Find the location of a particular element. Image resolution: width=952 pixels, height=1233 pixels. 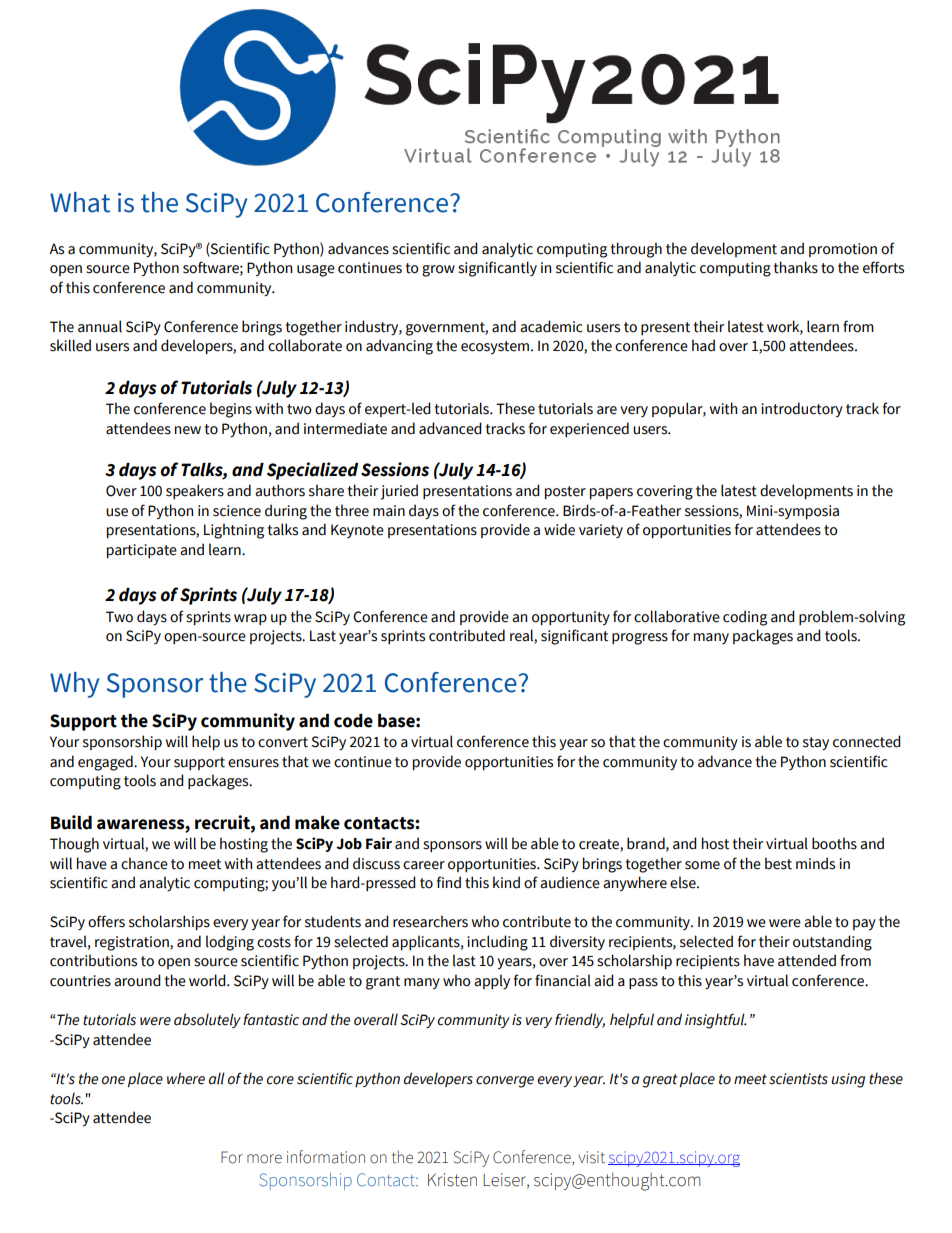

thanks is located at coordinates (795, 267).
